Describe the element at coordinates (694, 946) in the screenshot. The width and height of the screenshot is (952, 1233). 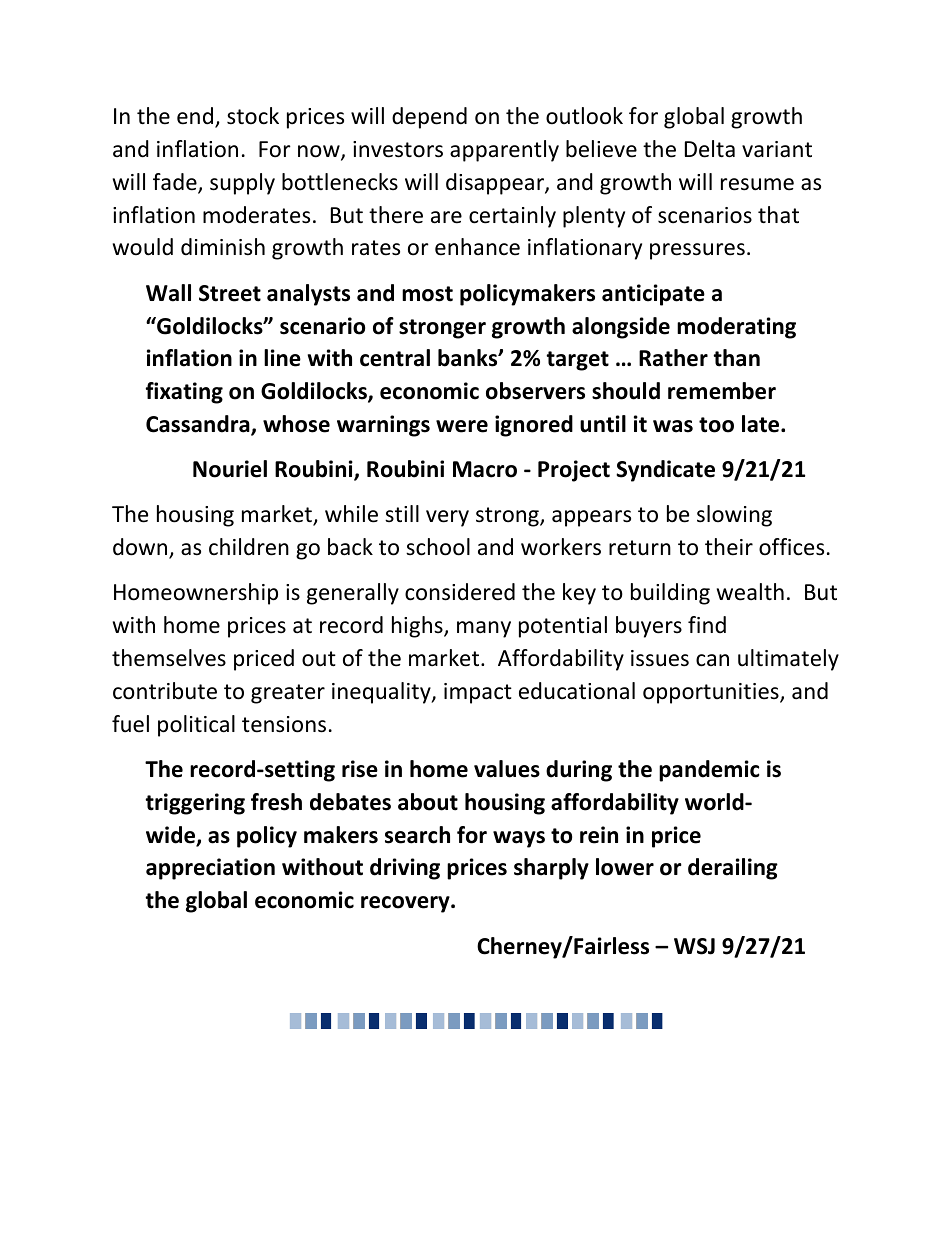
I see `WSJ` at that location.
